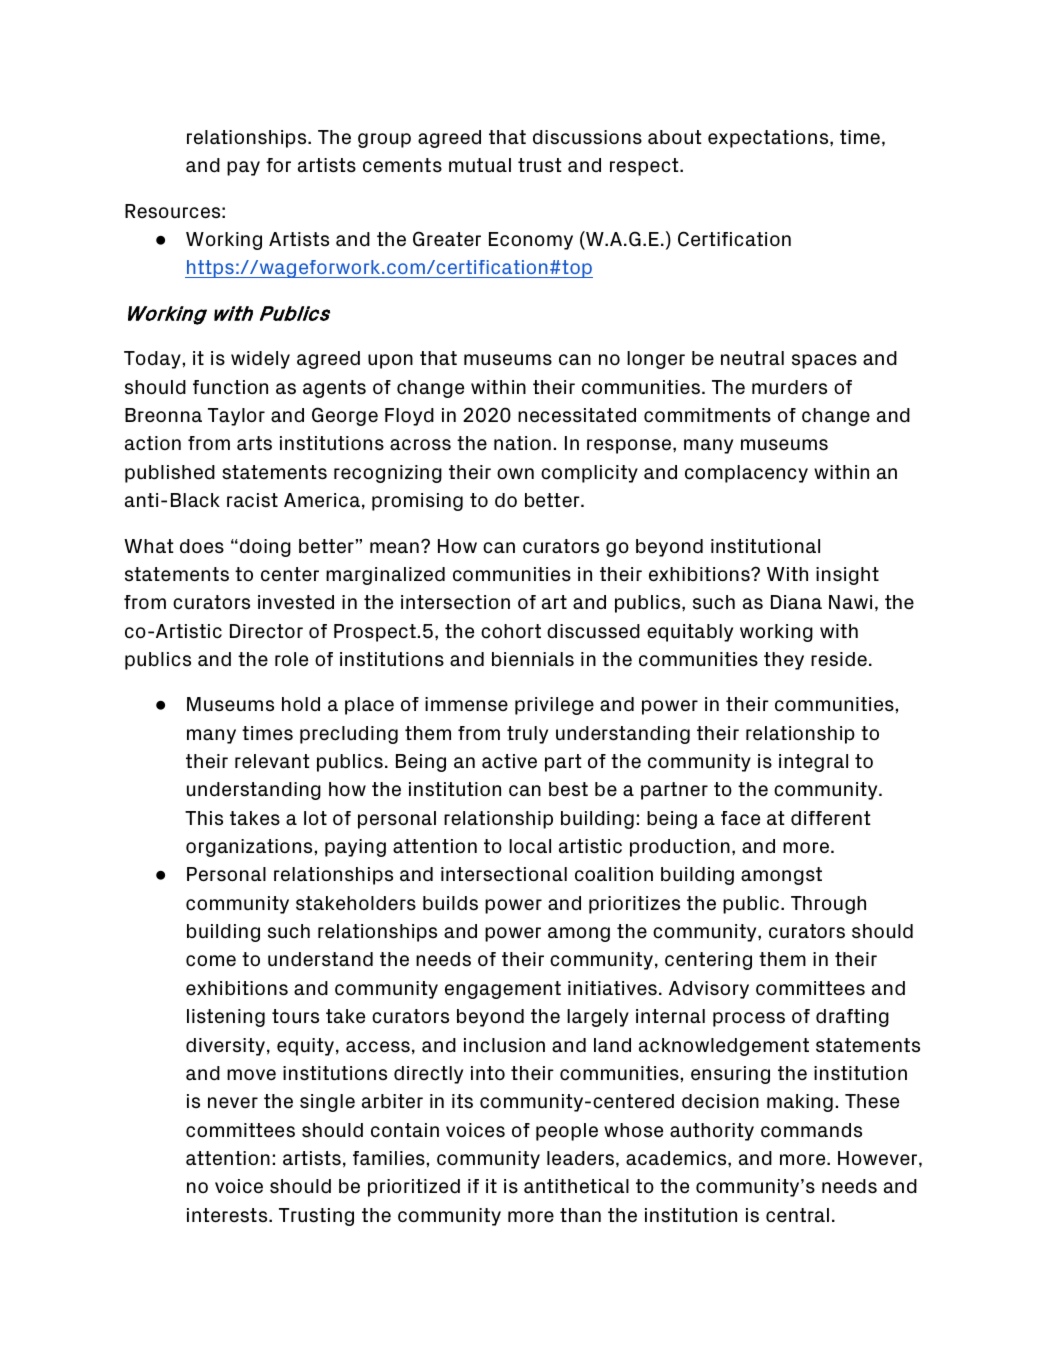 The image size is (1048, 1356). What do you see at coordinates (480, 165) in the screenshot?
I see `mutual` at bounding box center [480, 165].
